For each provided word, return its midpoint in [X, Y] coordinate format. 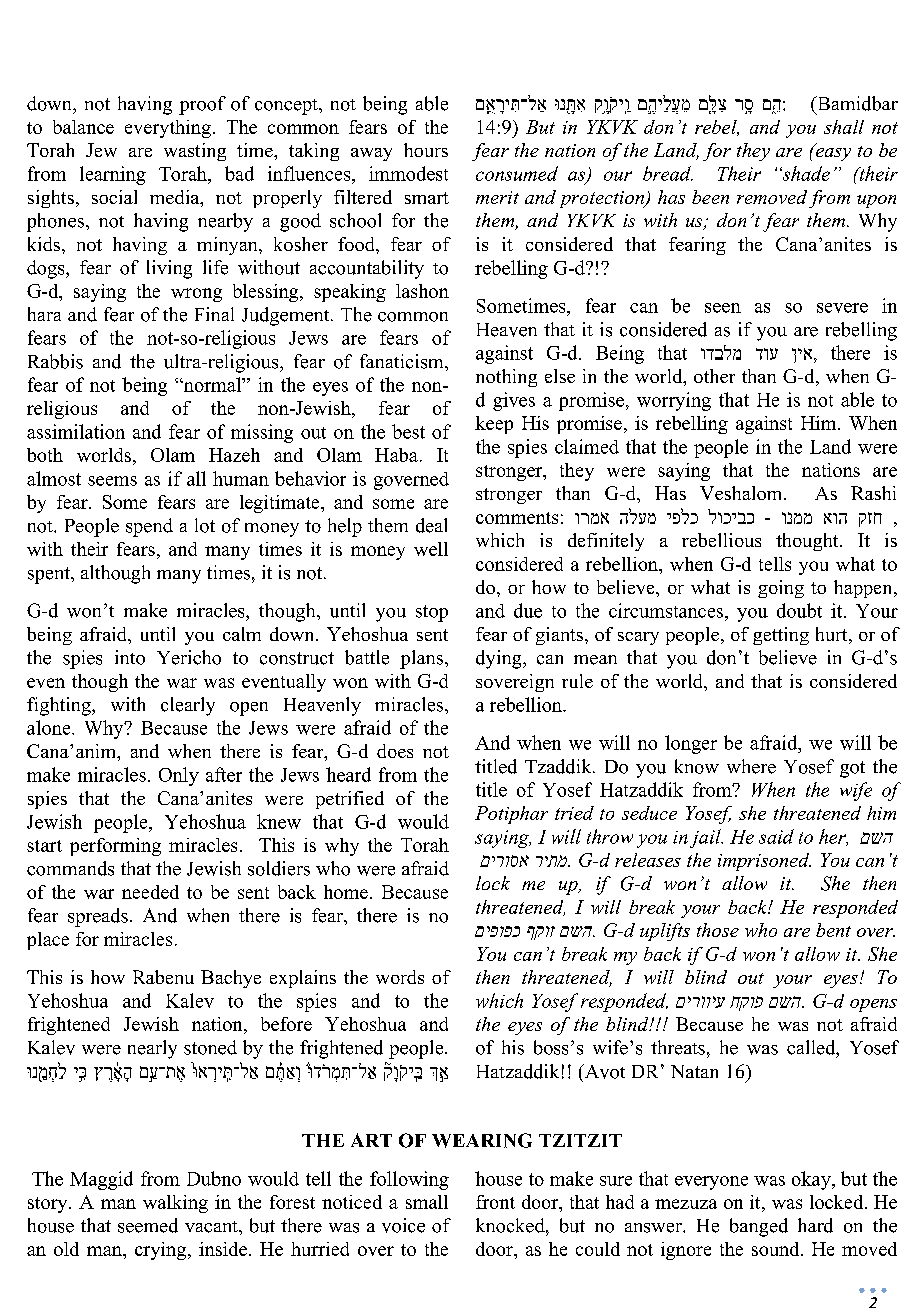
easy [832, 153]
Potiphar [511, 815]
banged [759, 1227]
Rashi [873, 493]
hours [426, 150]
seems [112, 481]
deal [431, 525]
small [427, 1202]
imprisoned [764, 862]
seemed [148, 1225]
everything [168, 129]
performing [115, 847]
